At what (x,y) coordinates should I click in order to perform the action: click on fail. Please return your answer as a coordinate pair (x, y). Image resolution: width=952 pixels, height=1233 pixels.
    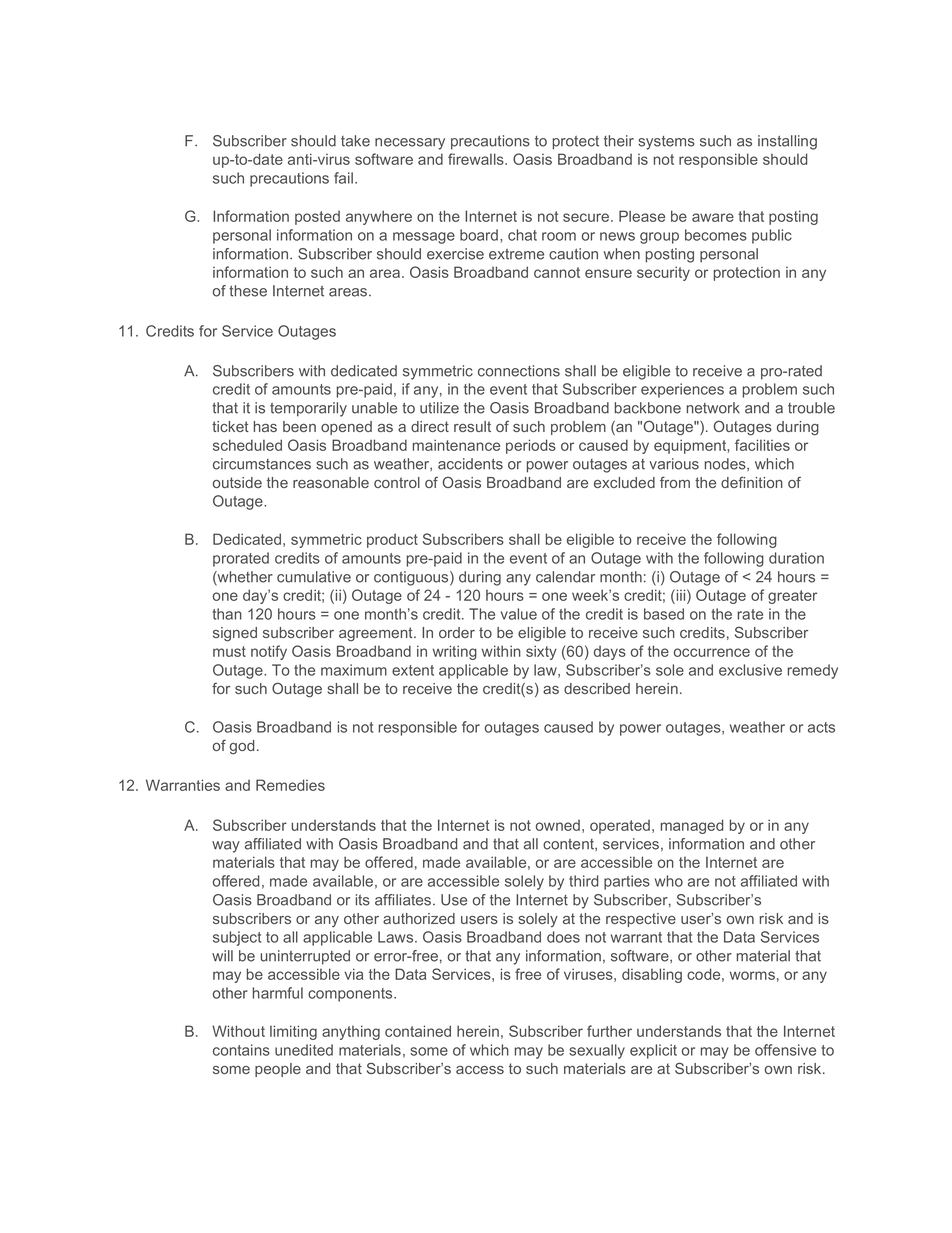
    Looking at the image, I should click on (343, 178).
